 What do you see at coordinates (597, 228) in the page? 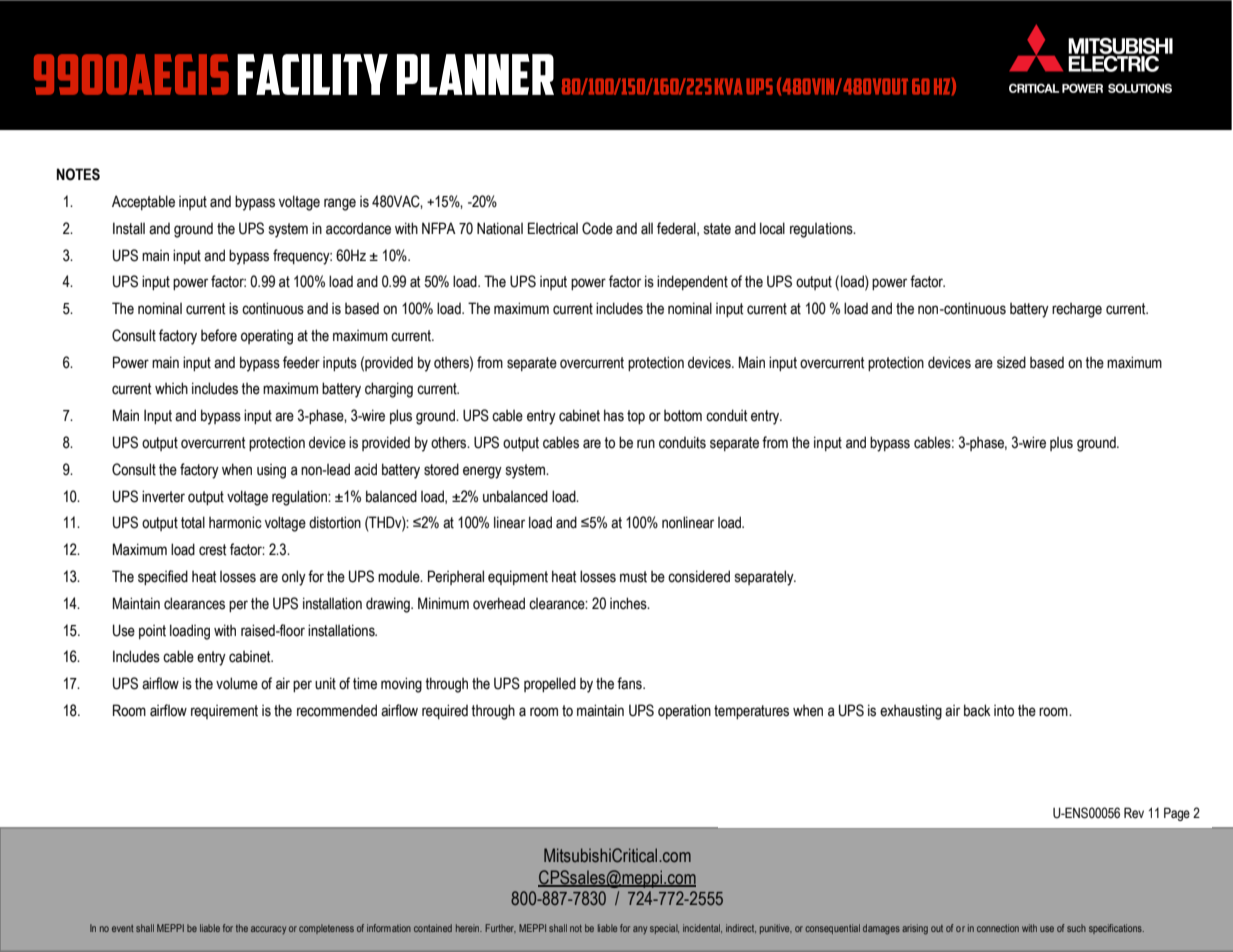
I see `Code` at bounding box center [597, 228].
